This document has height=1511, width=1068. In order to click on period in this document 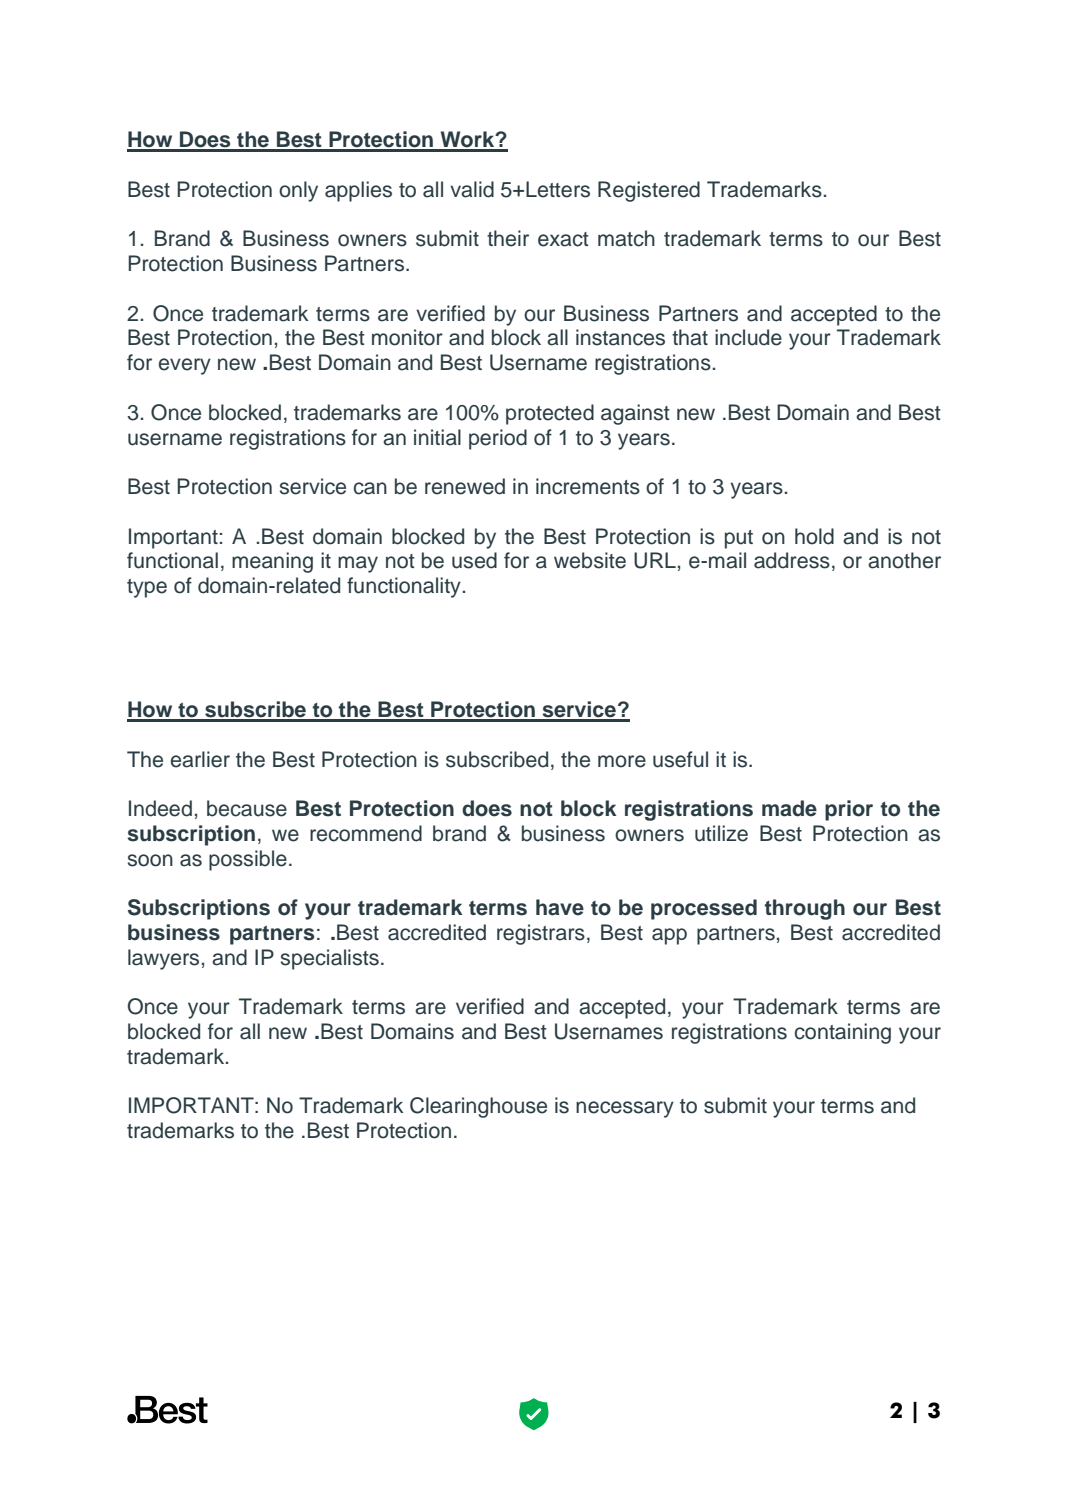, I will do `click(498, 439)`.
